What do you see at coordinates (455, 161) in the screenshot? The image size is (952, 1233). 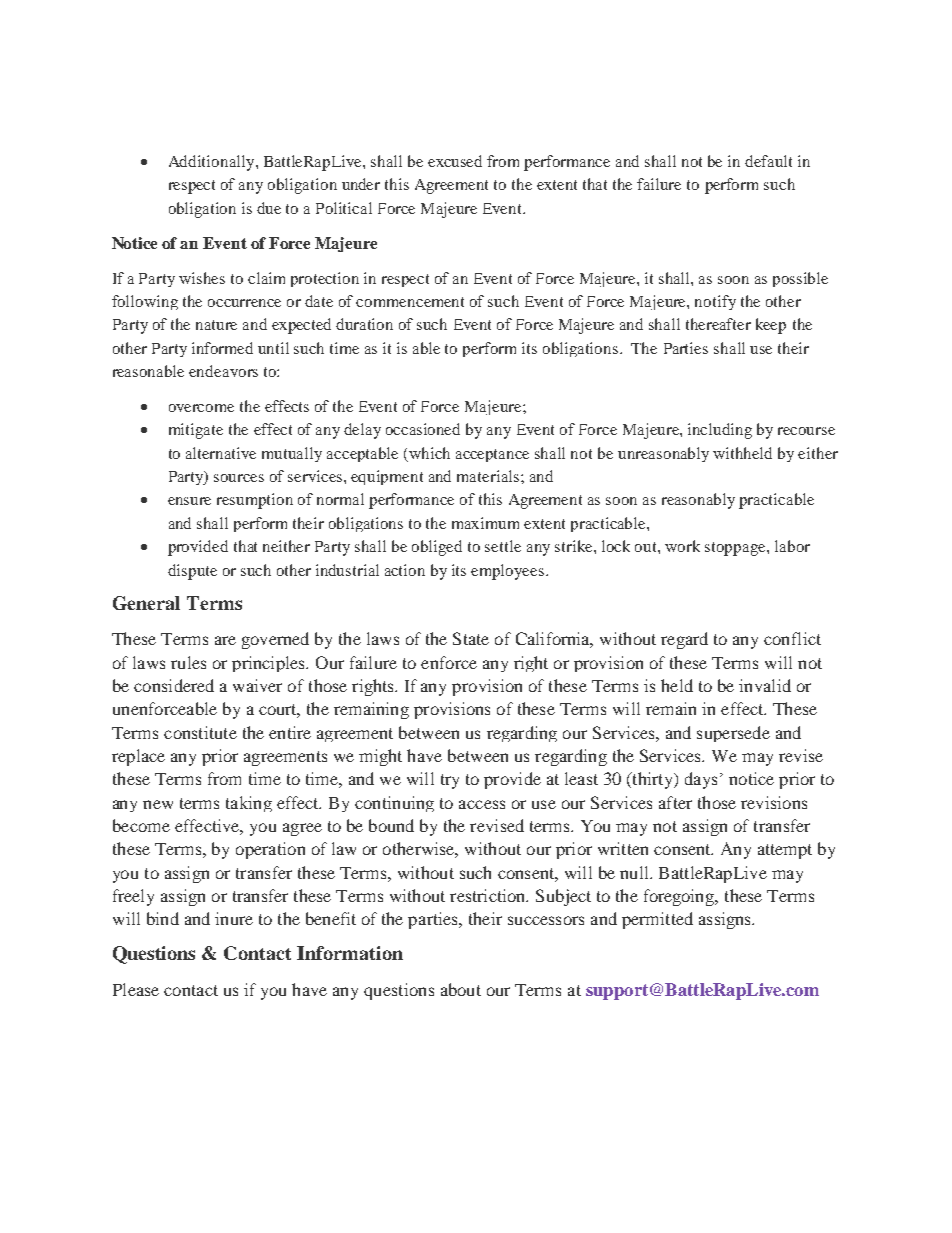 I see `excused` at bounding box center [455, 161].
